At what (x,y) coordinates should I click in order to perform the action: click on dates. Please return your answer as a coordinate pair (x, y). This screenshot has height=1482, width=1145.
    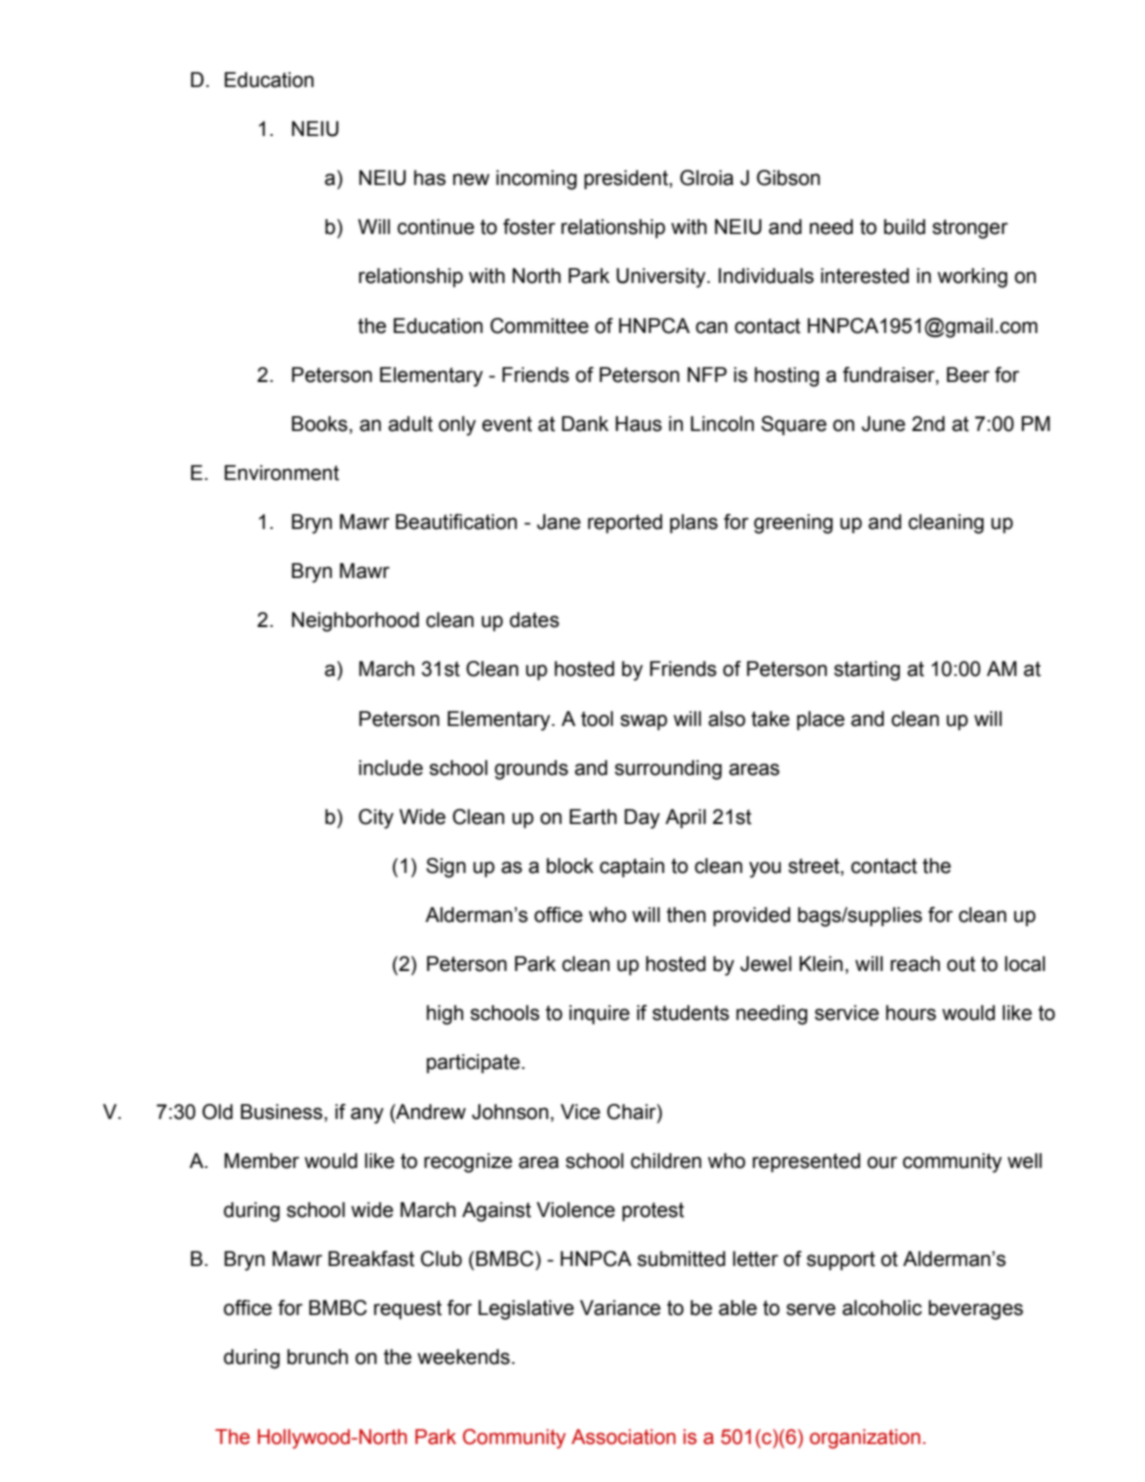
    Looking at the image, I should click on (534, 620).
